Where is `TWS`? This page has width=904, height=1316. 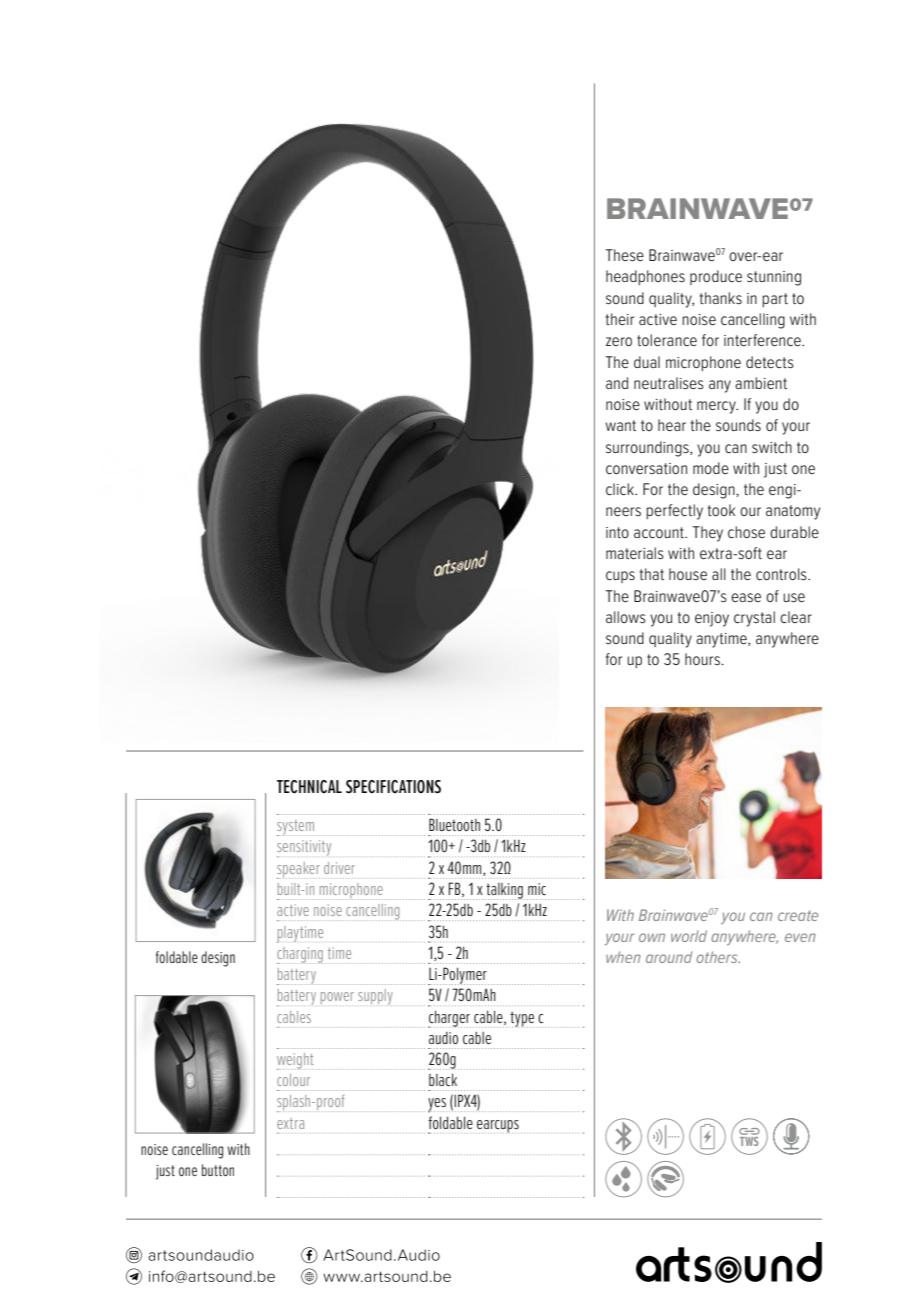 TWS is located at coordinates (749, 1140).
